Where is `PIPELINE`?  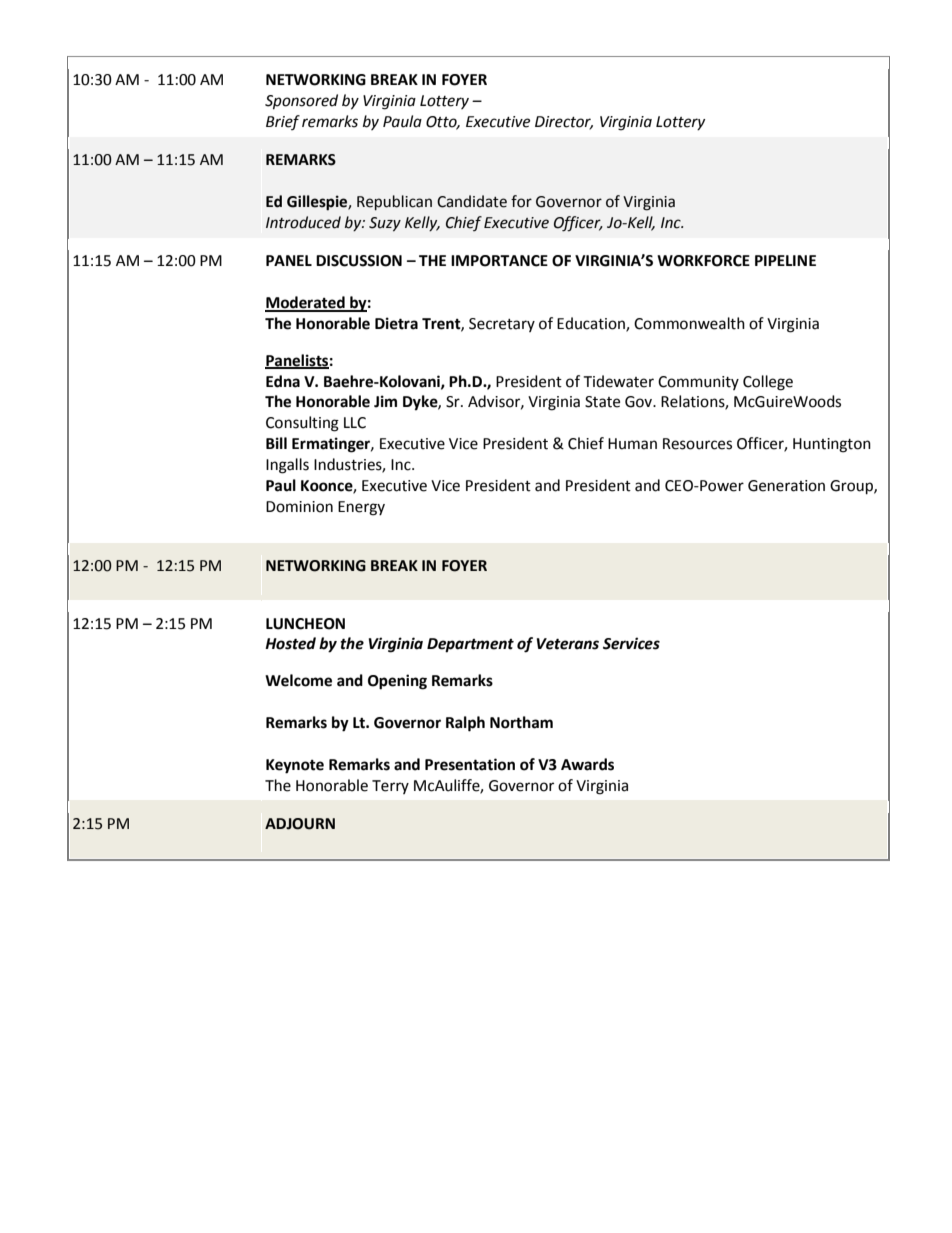 PIPELINE is located at coordinates (785, 260).
